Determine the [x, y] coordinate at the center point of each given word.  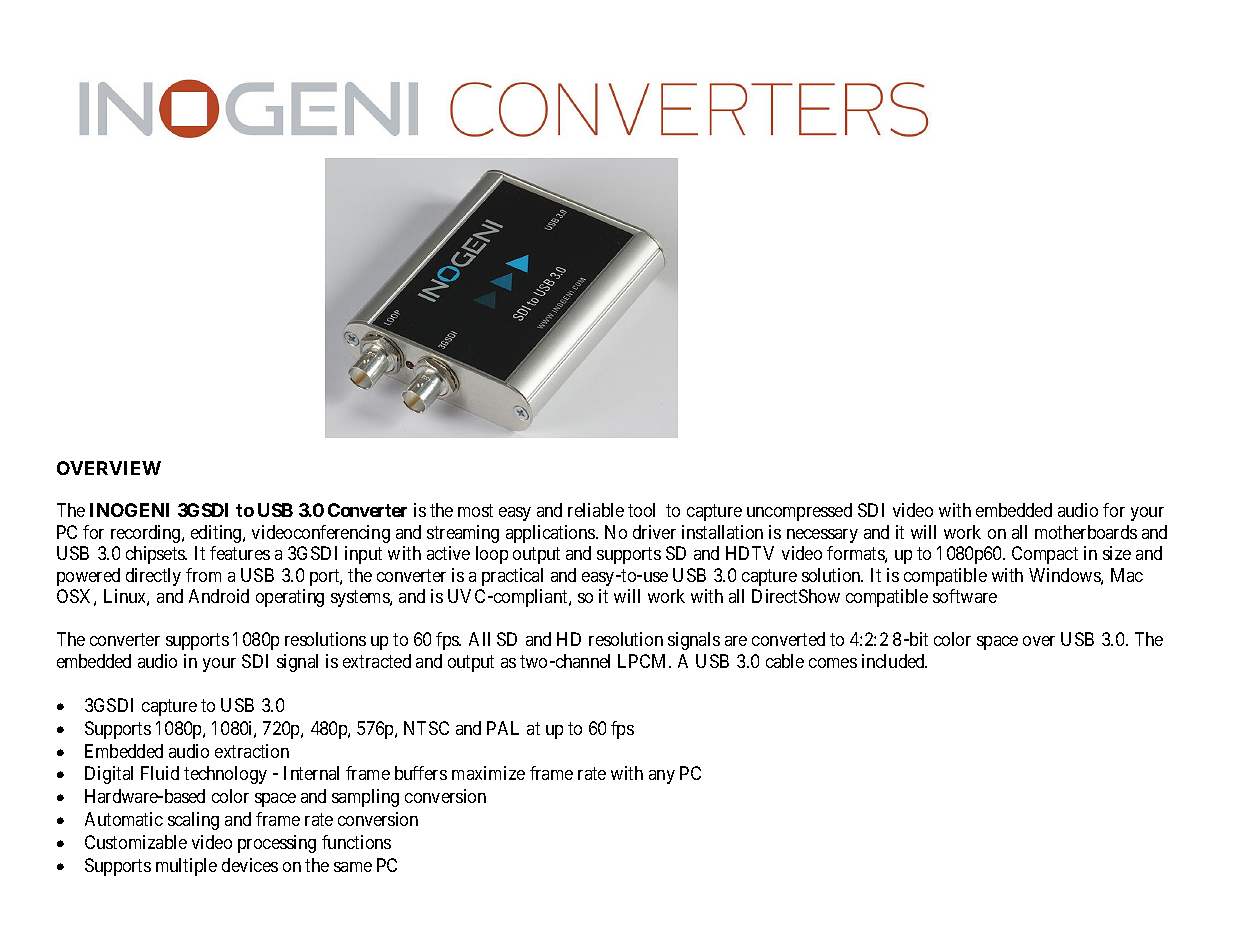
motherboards [1086, 532]
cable [785, 661]
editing [217, 534]
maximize [488, 773]
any [662, 777]
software [965, 596]
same [353, 867]
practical [512, 577]
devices [250, 865]
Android [219, 596]
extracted [377, 661]
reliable [596, 510]
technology [225, 775]
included [894, 661]
